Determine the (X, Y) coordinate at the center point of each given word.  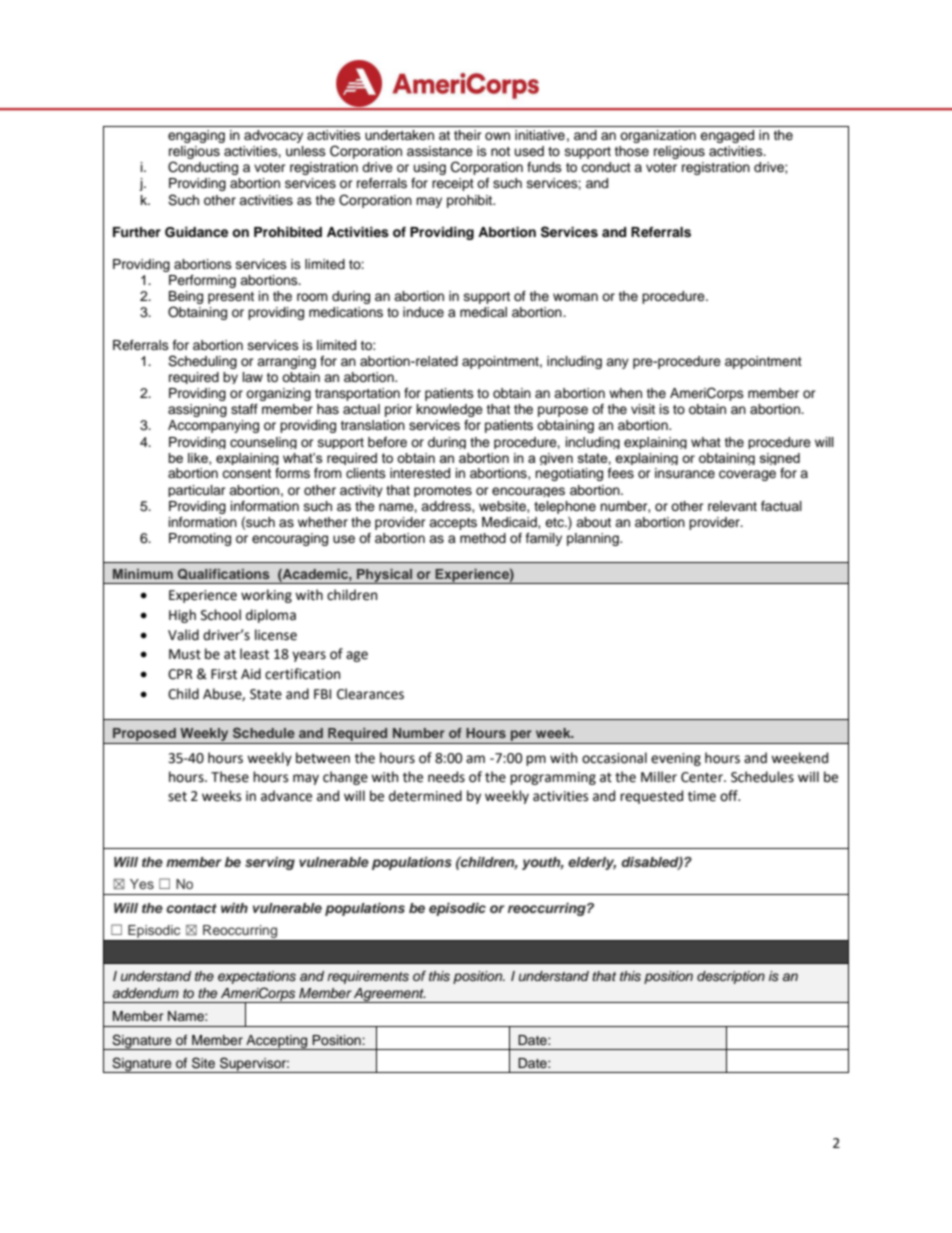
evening (676, 759)
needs (446, 777)
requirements (368, 977)
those (631, 151)
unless (306, 151)
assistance (440, 151)
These (230, 777)
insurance (685, 473)
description (731, 977)
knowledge (450, 410)
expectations (257, 977)
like (199, 459)
